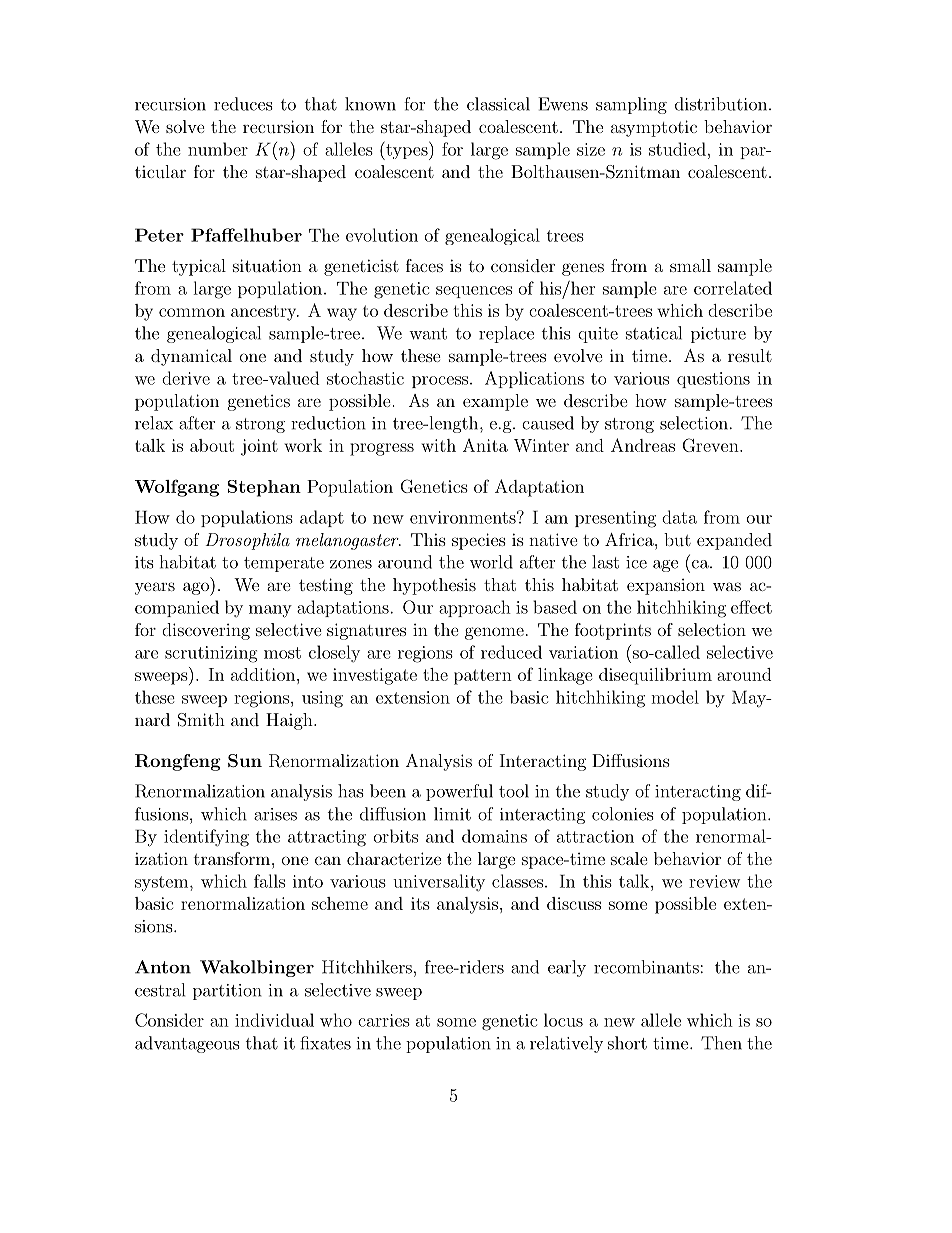  I want to click on carries, so click(384, 1020).
